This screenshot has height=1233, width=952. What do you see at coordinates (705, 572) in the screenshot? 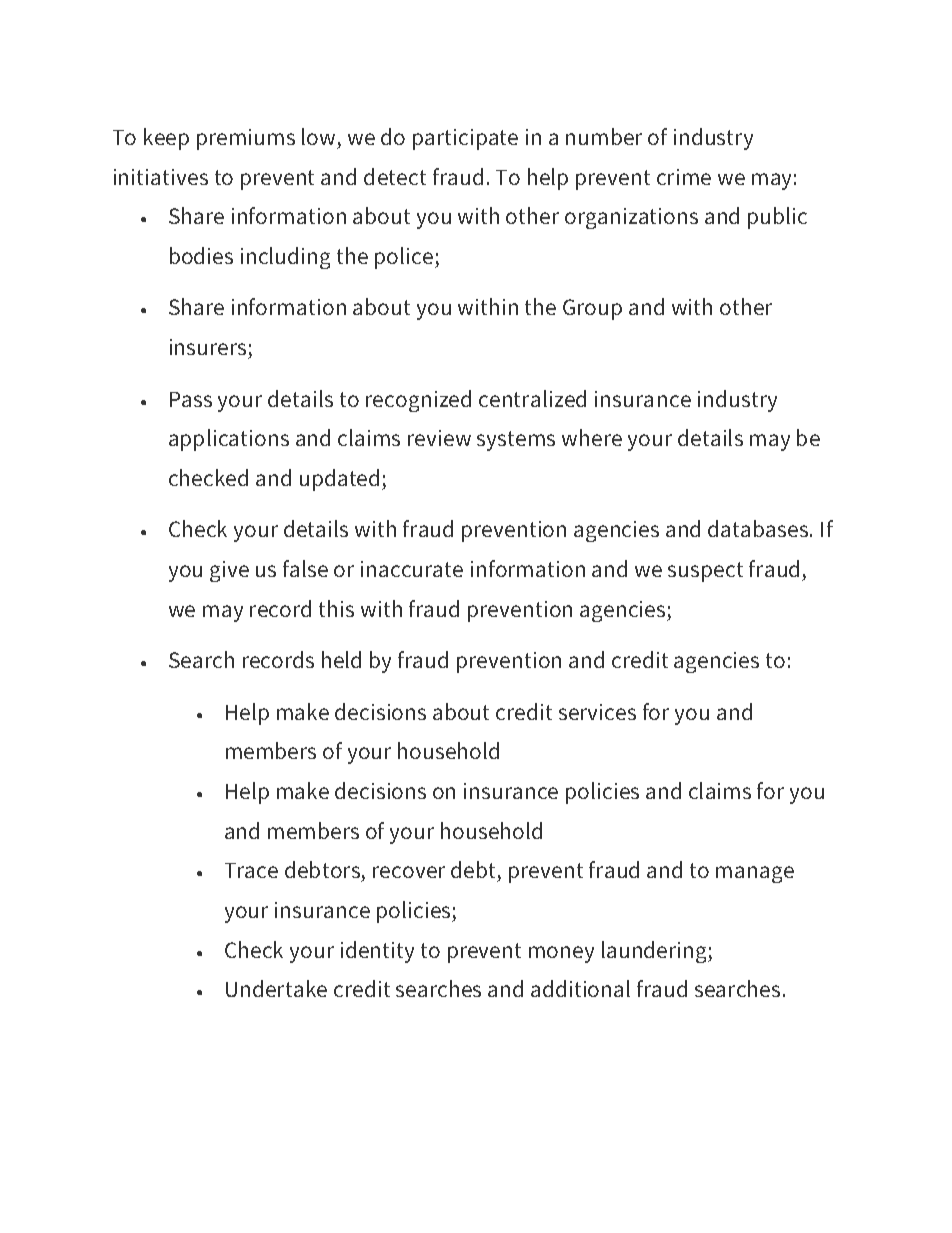
I see `suspect` at bounding box center [705, 572].
